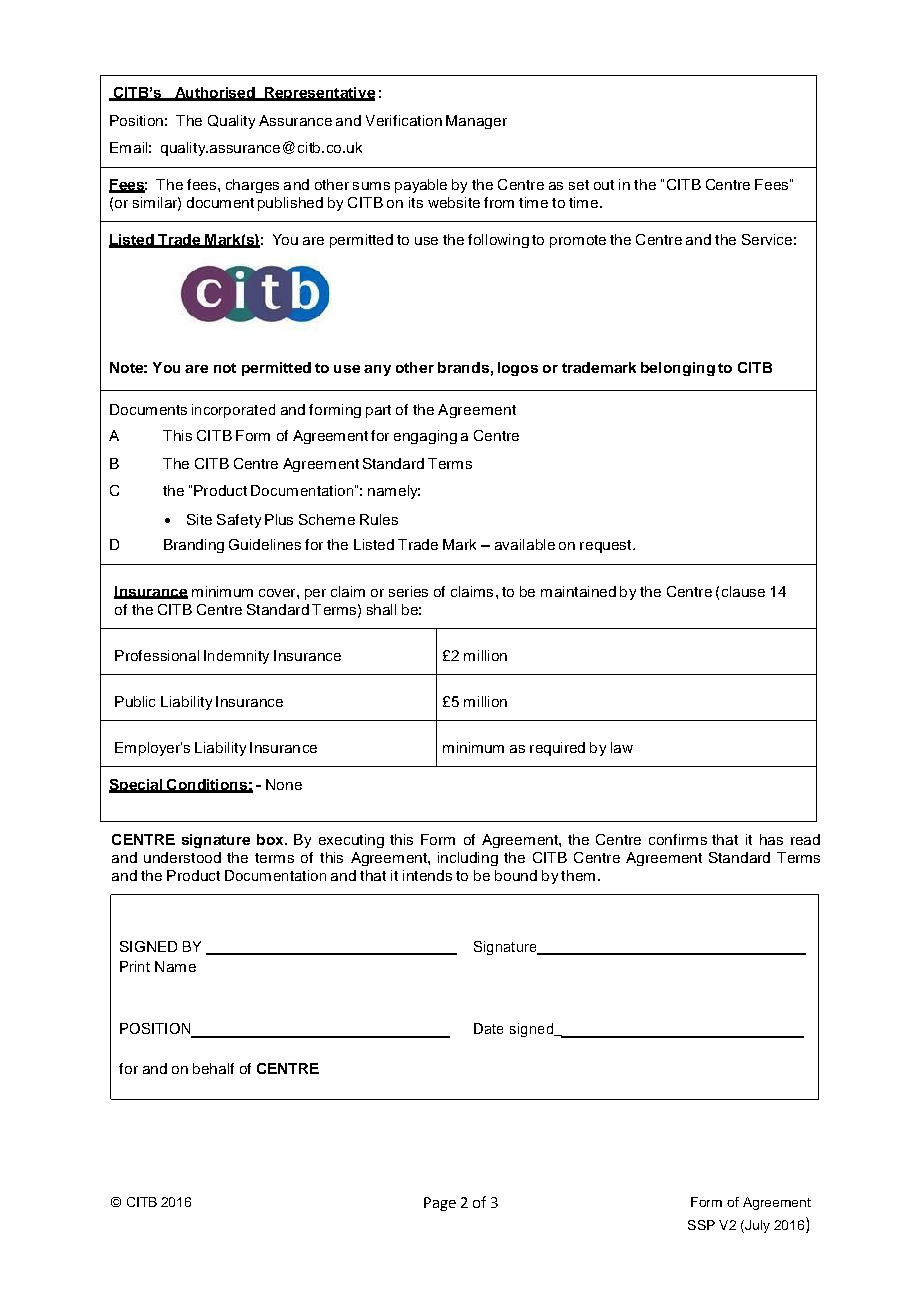 This document has height=1305, width=924. What do you see at coordinates (236, 657) in the document?
I see `Indemnity` at bounding box center [236, 657].
